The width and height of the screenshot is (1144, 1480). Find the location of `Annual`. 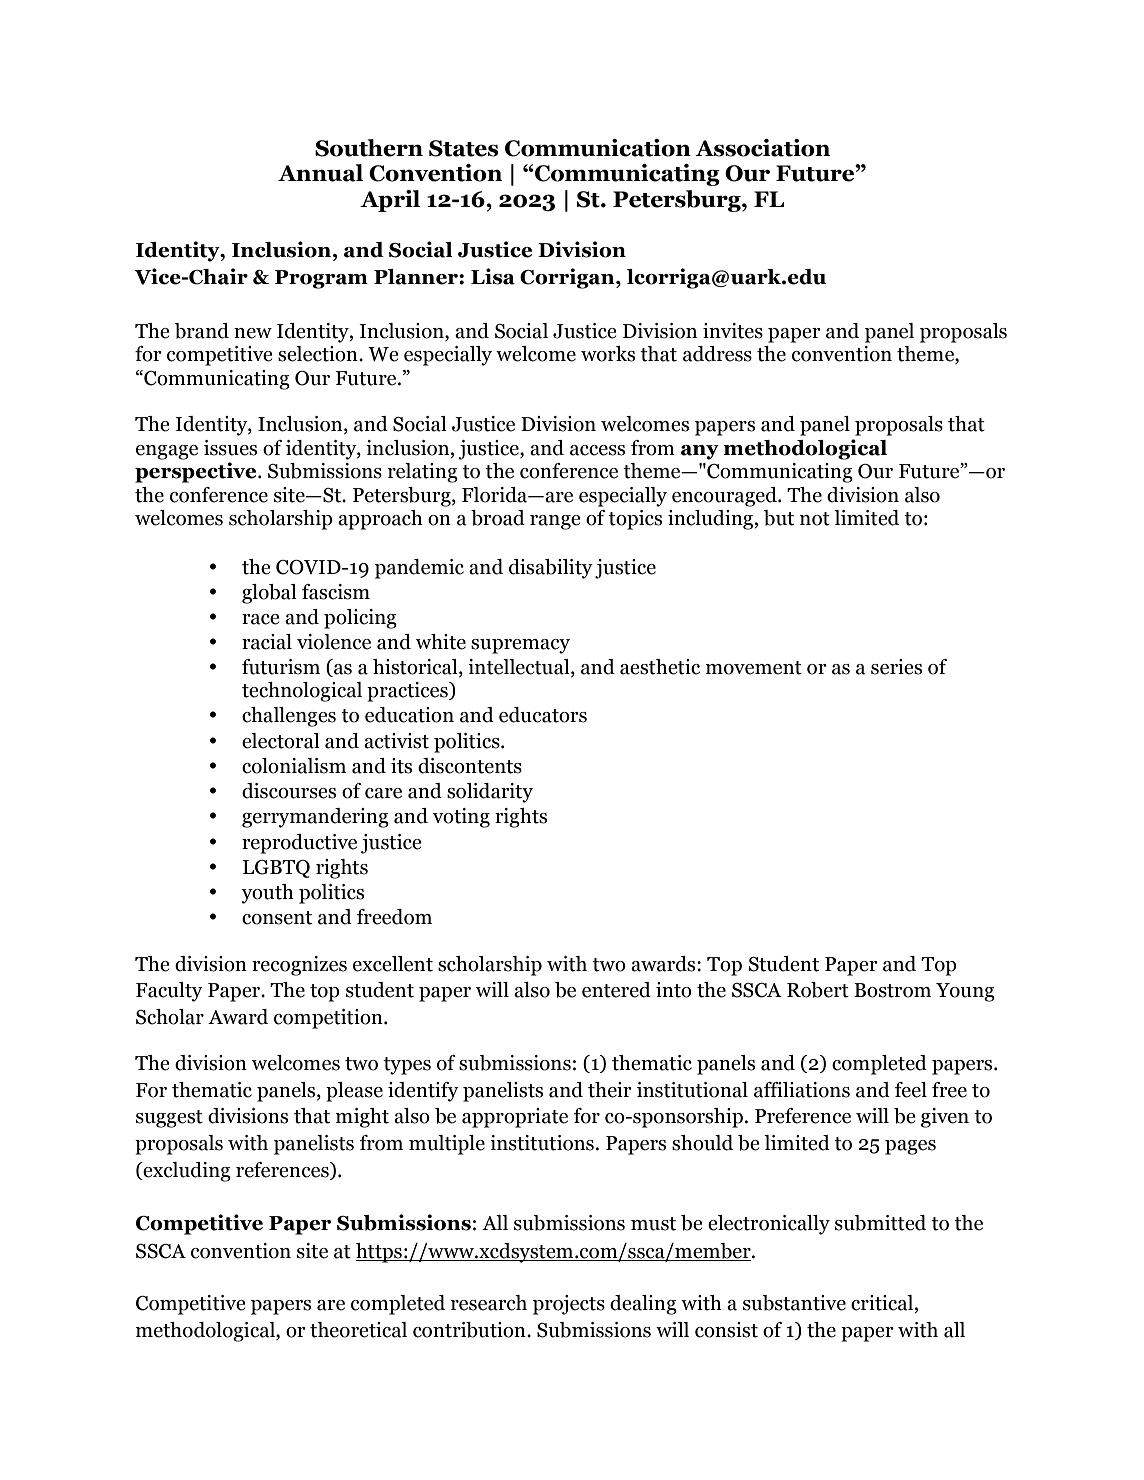

Annual is located at coordinates (320, 173).
